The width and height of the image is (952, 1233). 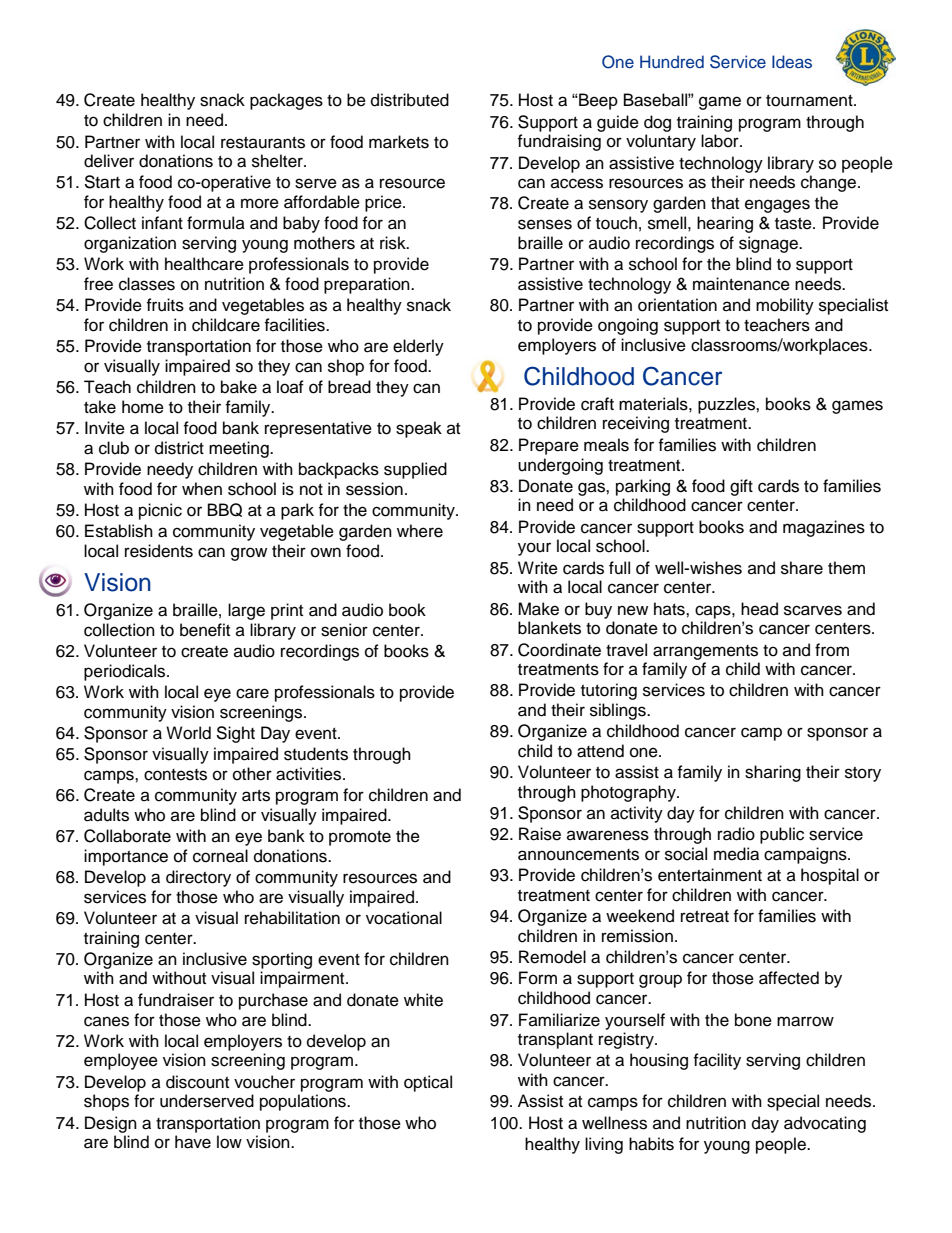 I want to click on optical, so click(x=428, y=1083).
